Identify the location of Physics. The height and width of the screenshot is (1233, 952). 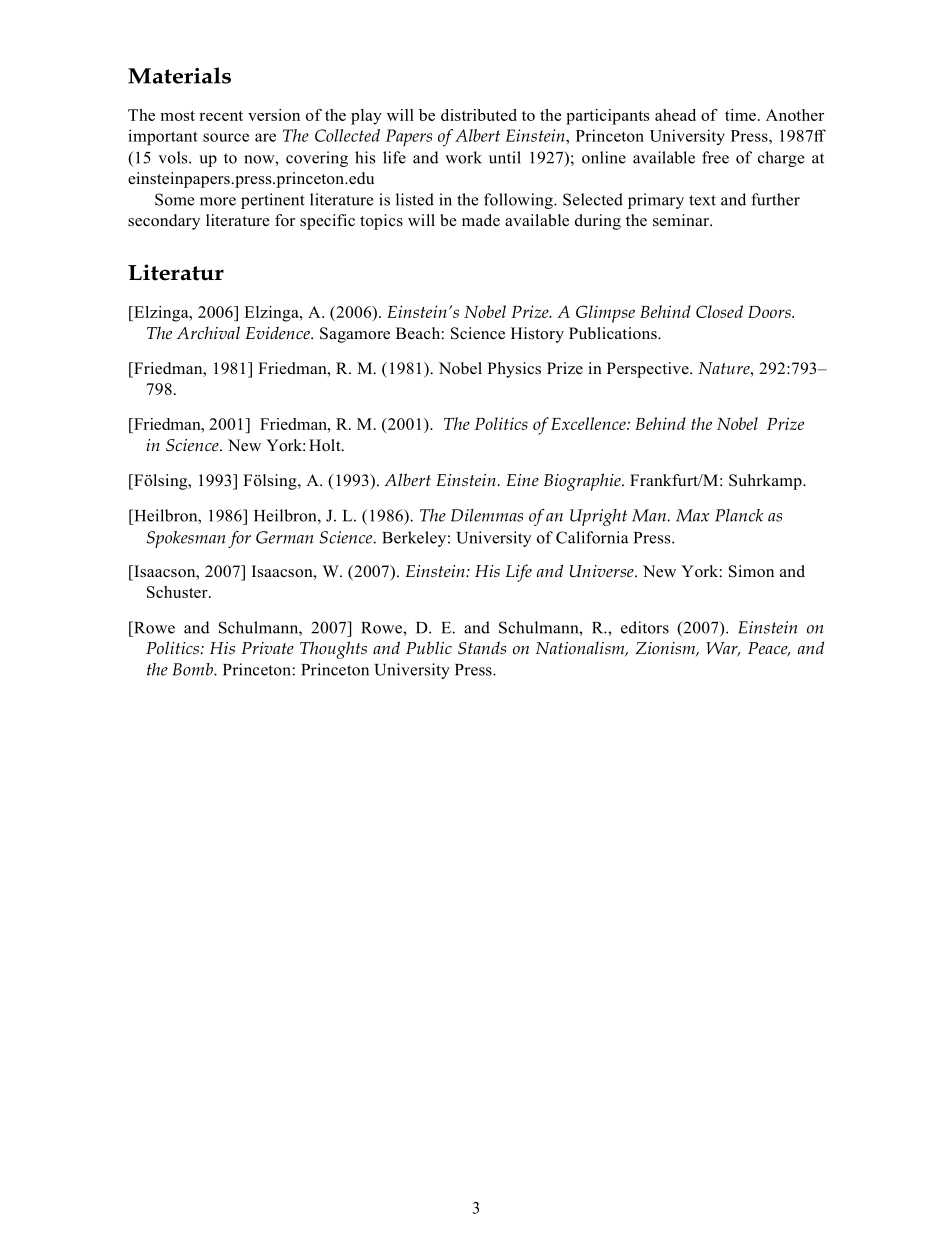
(514, 370).
